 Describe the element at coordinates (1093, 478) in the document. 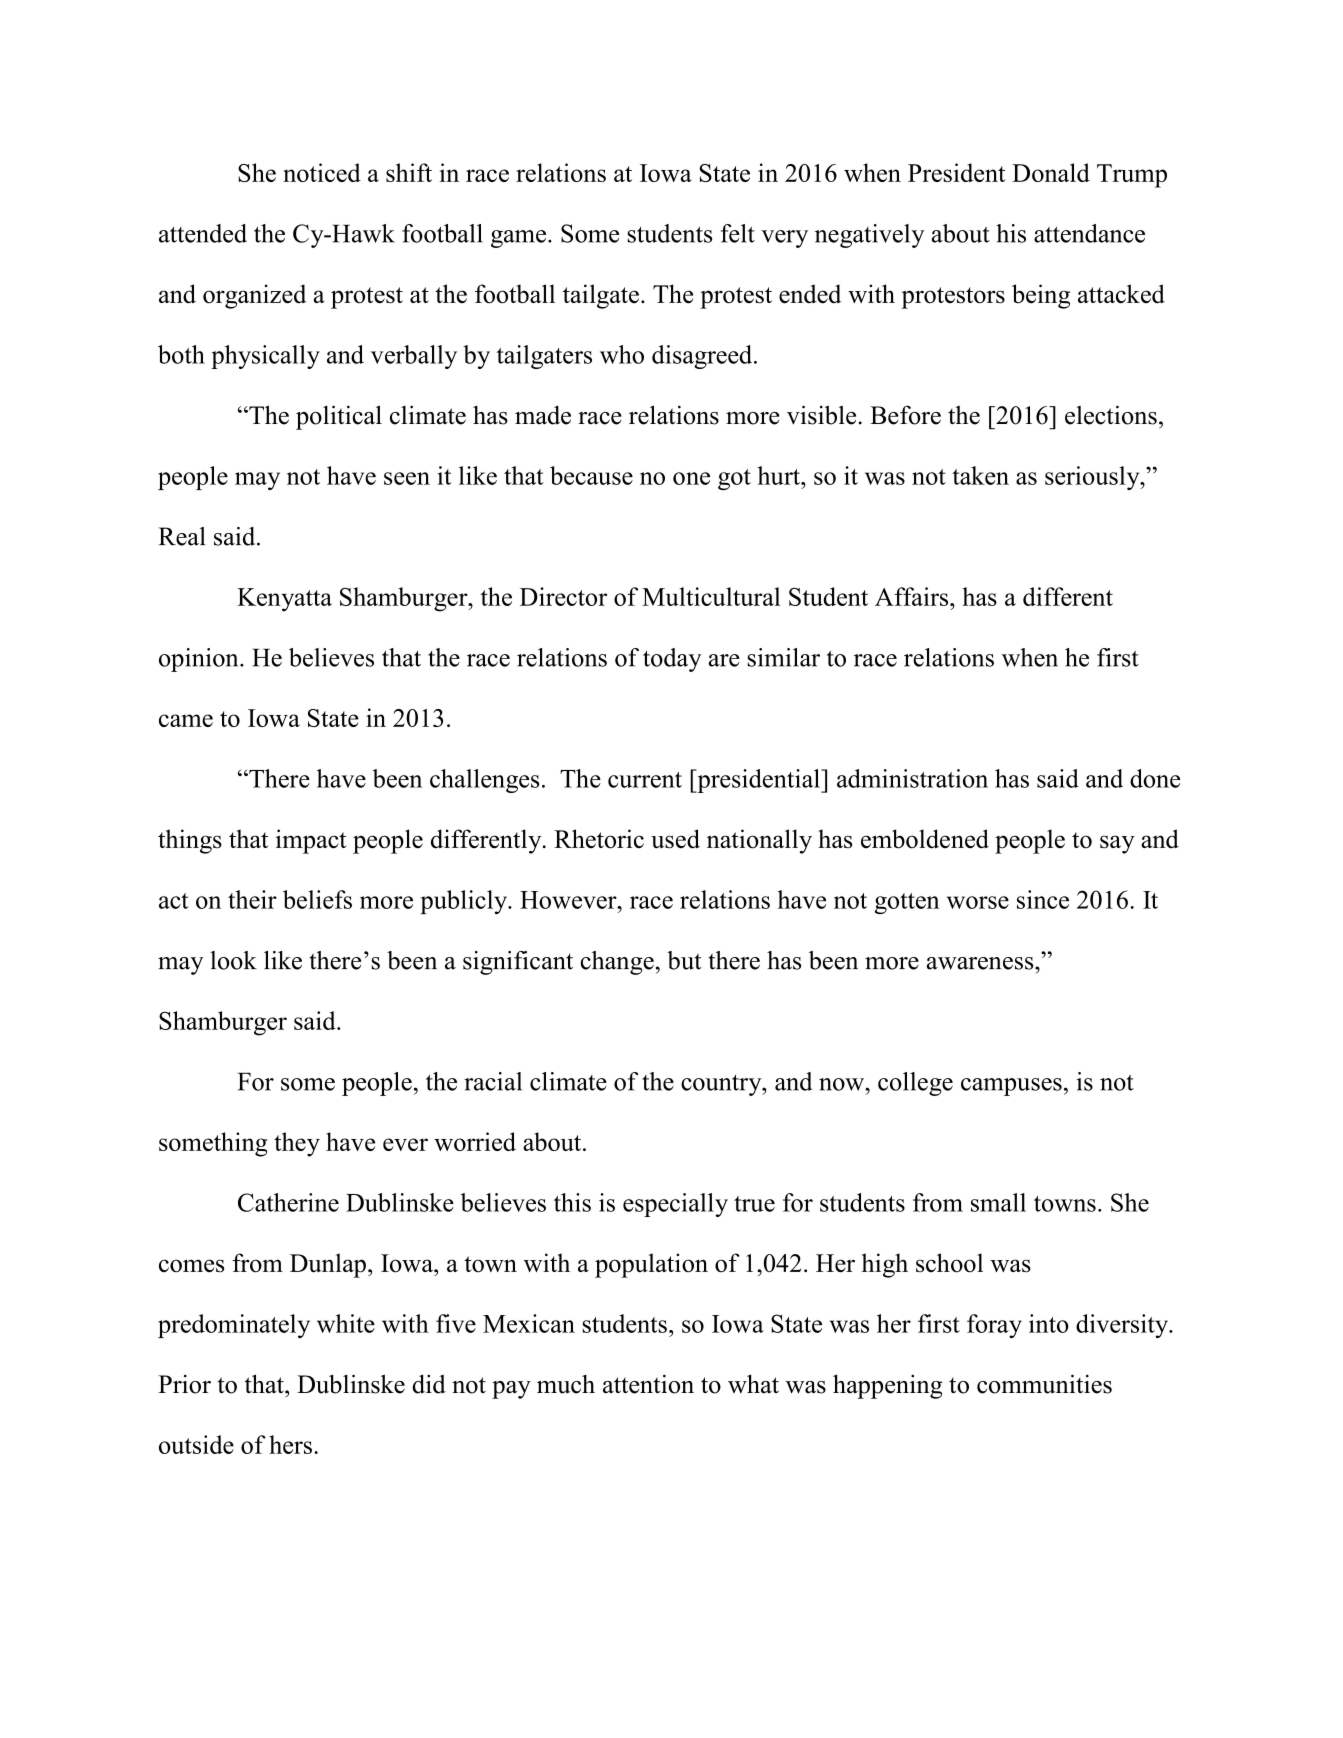

I see `seriously` at that location.
